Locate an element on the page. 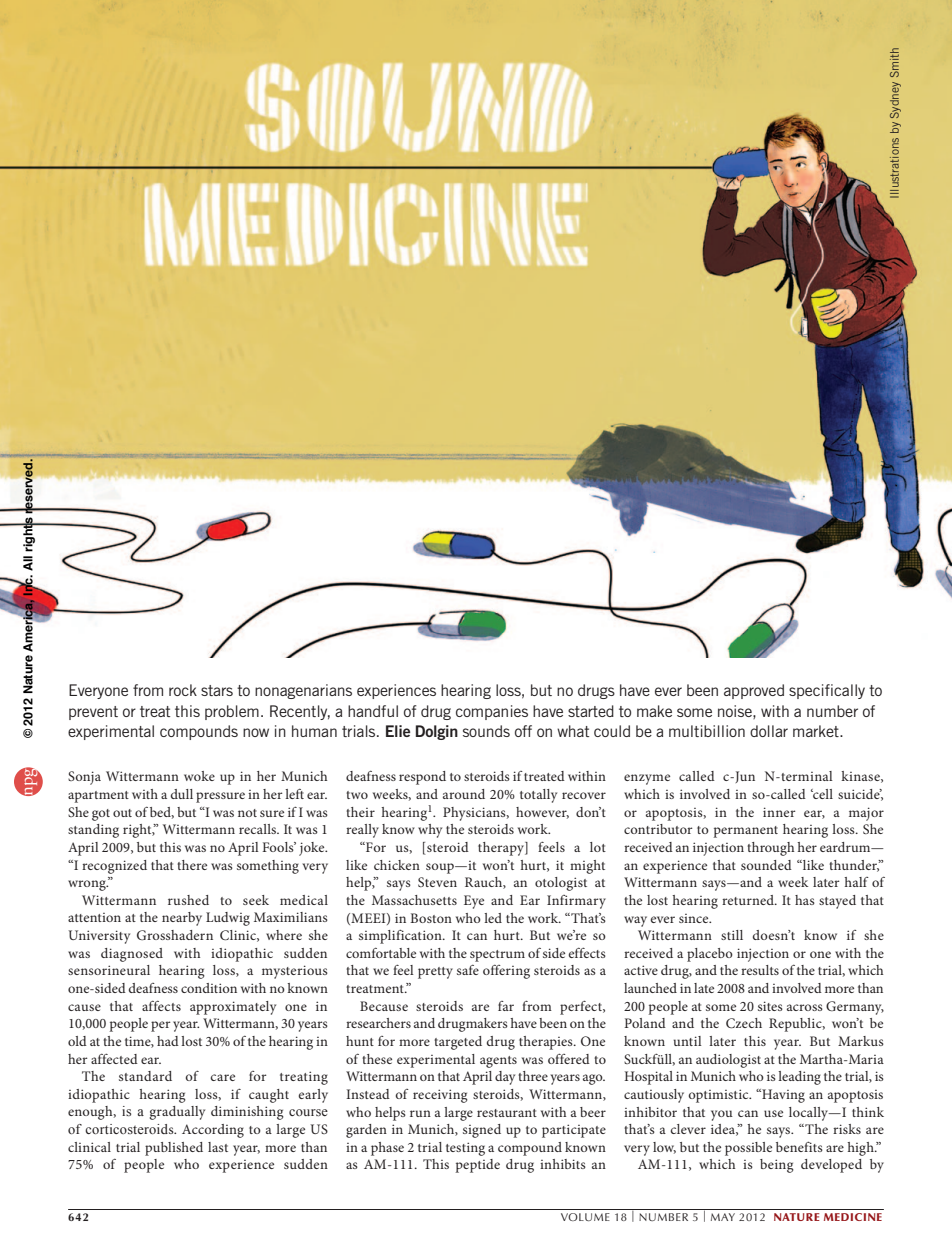 The height and width of the page is (1256, 952). rock is located at coordinates (183, 690).
